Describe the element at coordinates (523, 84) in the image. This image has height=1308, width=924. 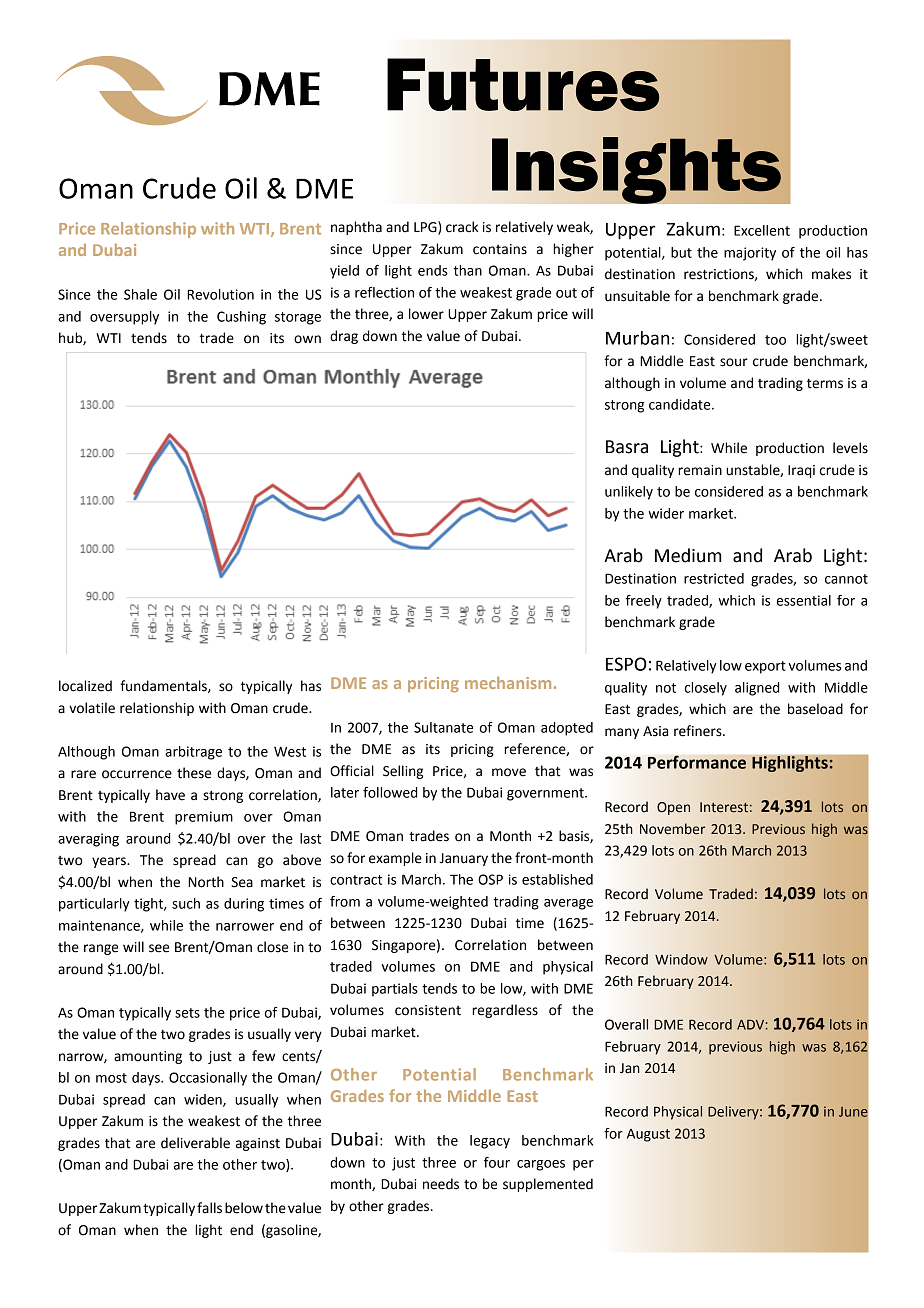
I see `Futures` at that location.
